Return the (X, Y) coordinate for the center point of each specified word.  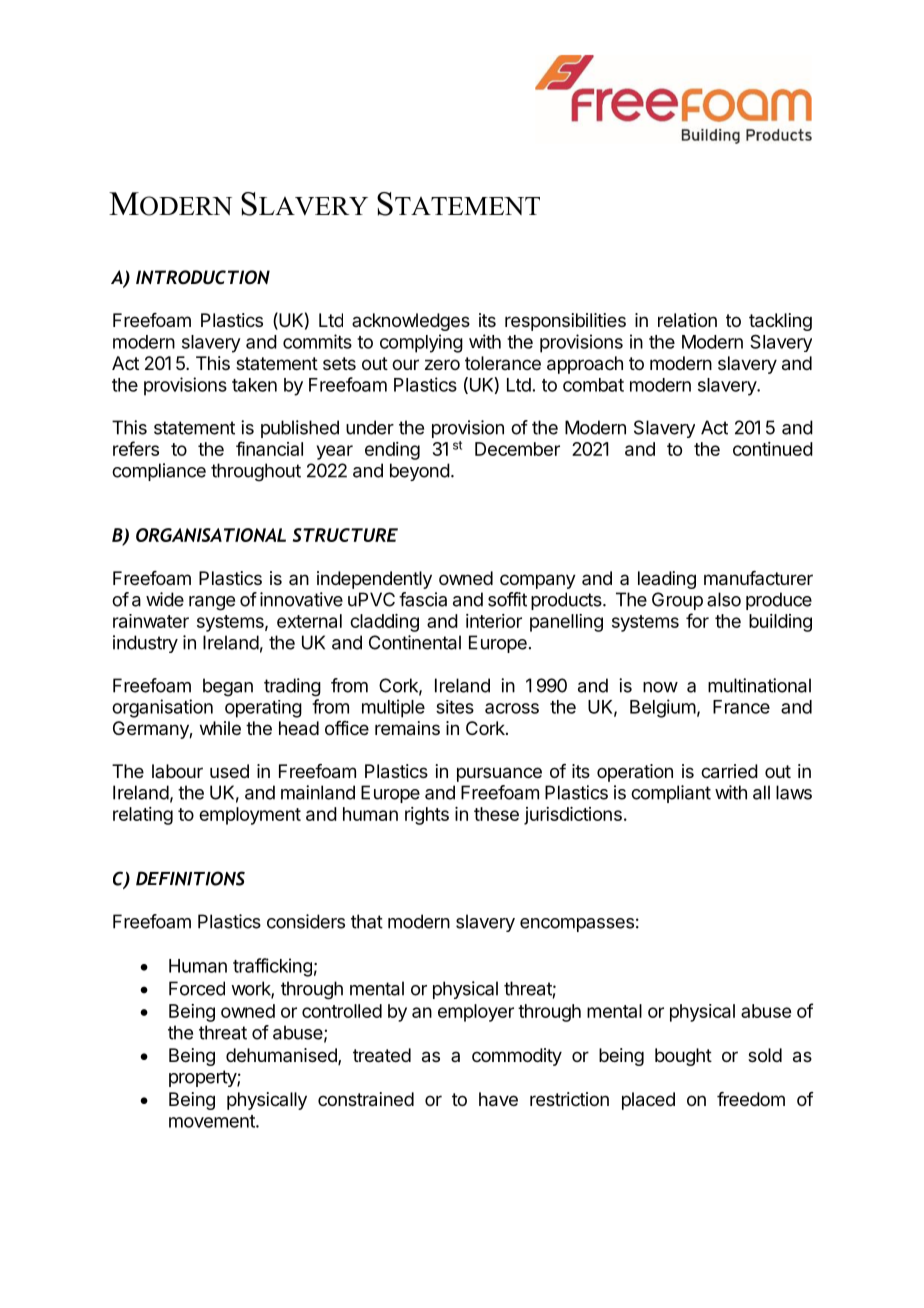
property (203, 1078)
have (498, 1099)
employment (250, 816)
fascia (423, 599)
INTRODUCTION (203, 277)
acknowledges (411, 322)
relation (687, 320)
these (496, 814)
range (212, 603)
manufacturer (758, 578)
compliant (671, 794)
